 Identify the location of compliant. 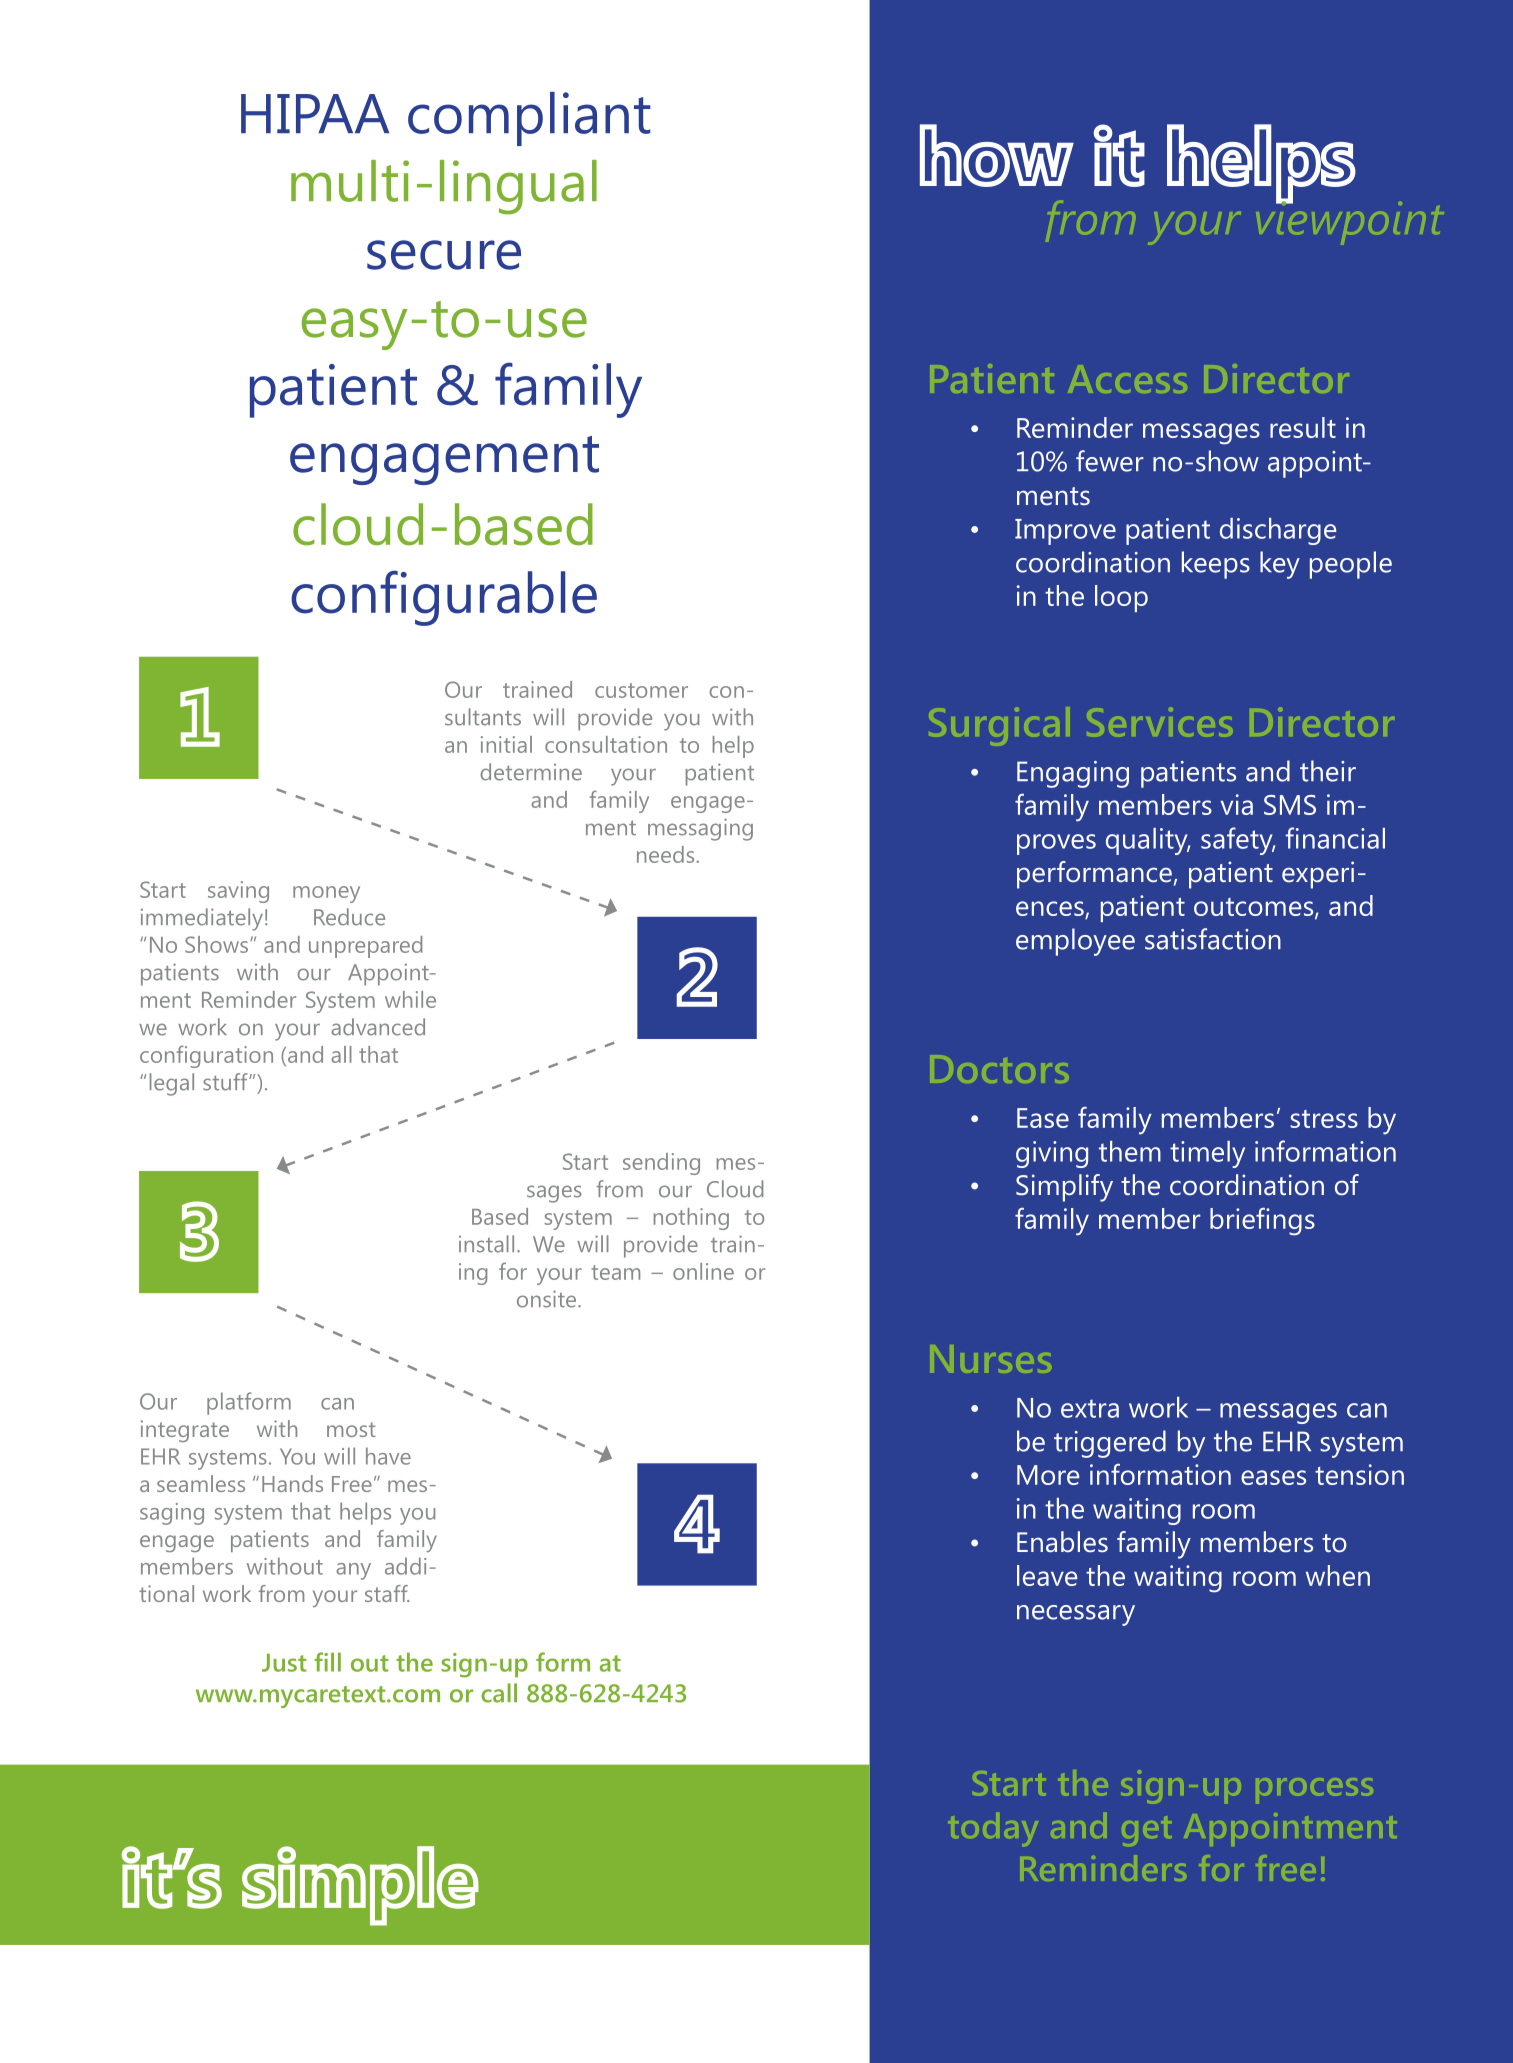
(529, 119).
